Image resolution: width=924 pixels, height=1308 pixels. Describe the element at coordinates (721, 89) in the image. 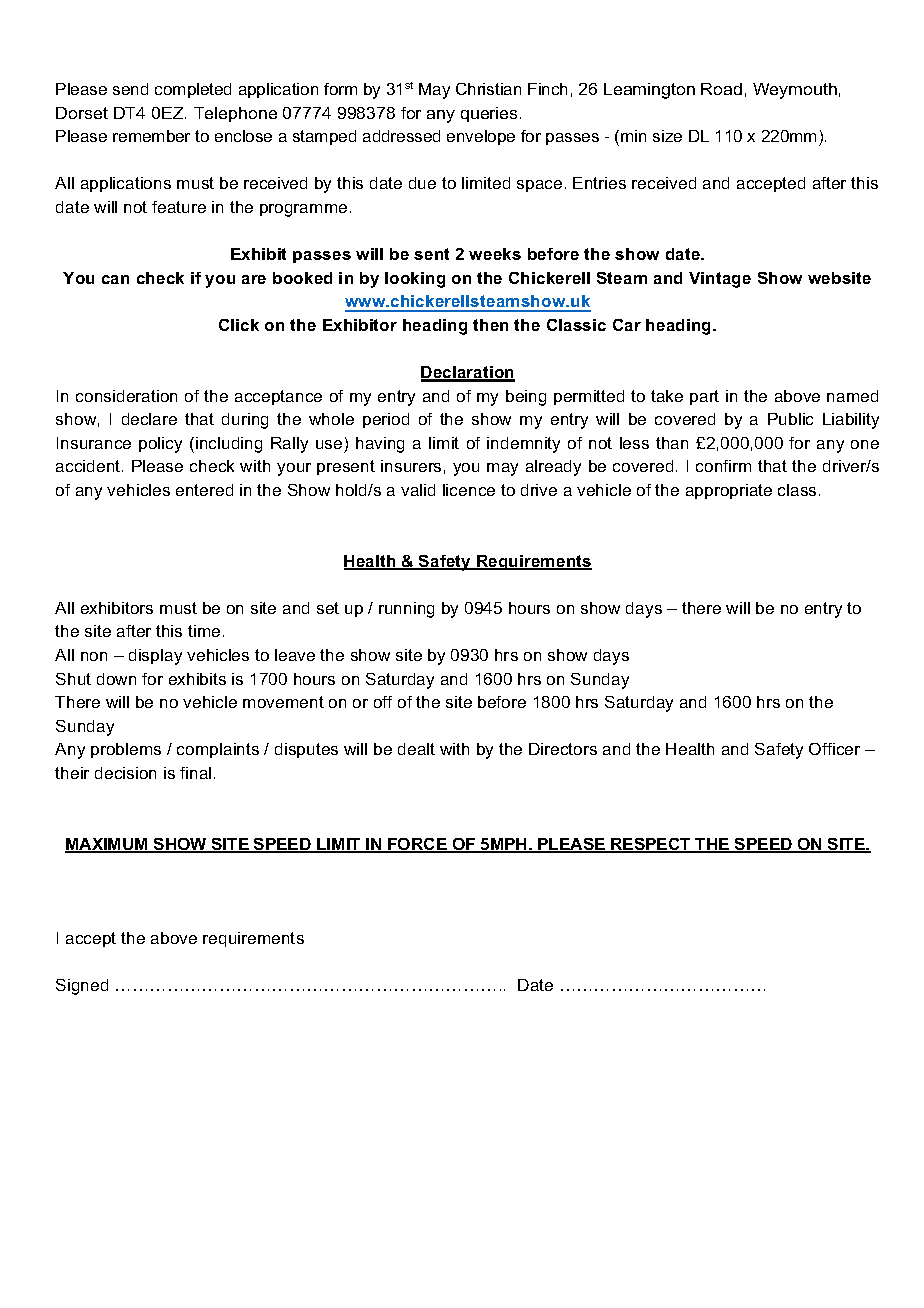

I see `Road` at that location.
